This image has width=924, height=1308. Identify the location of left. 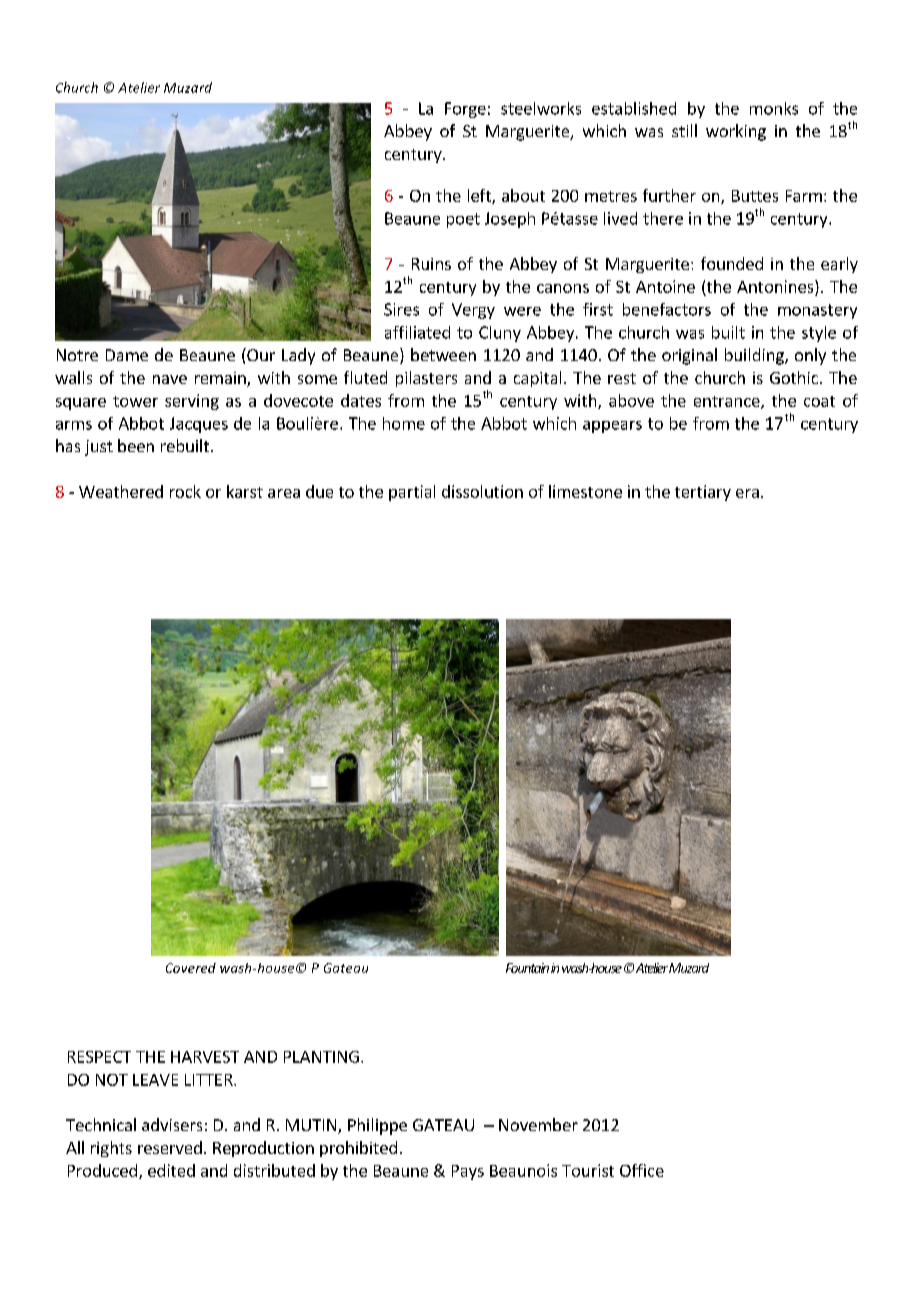
(480, 196).
